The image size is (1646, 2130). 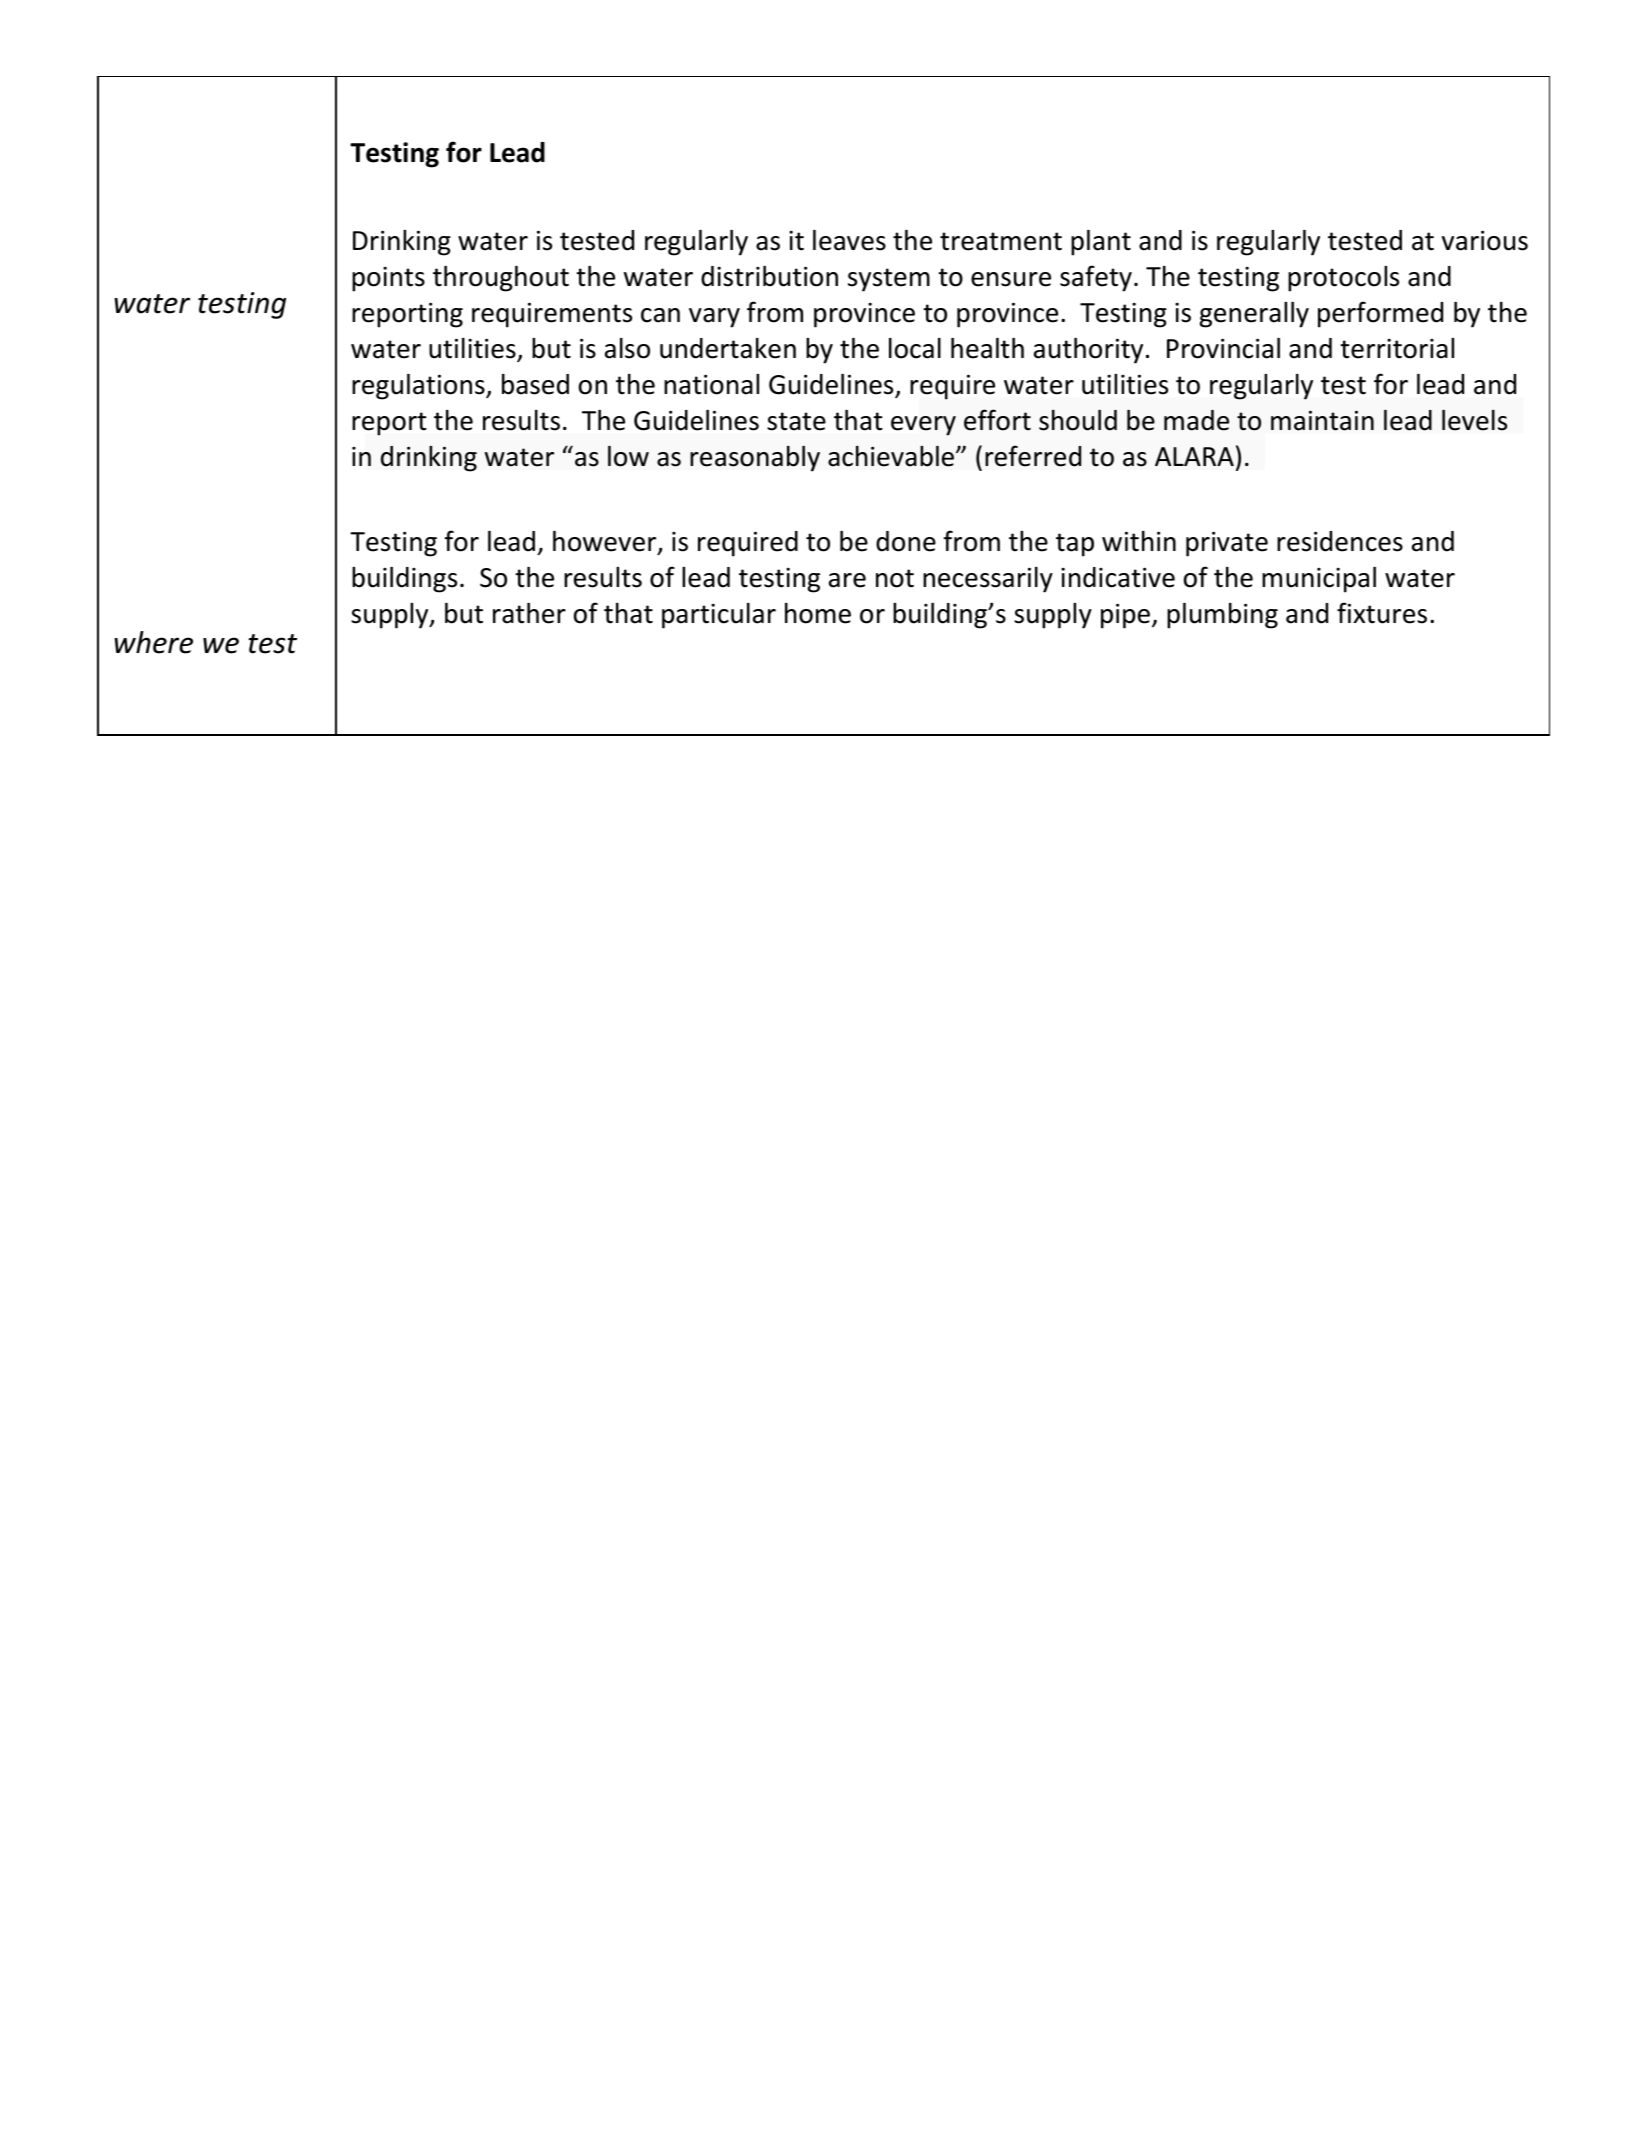 I want to click on reasonably, so click(x=755, y=458).
